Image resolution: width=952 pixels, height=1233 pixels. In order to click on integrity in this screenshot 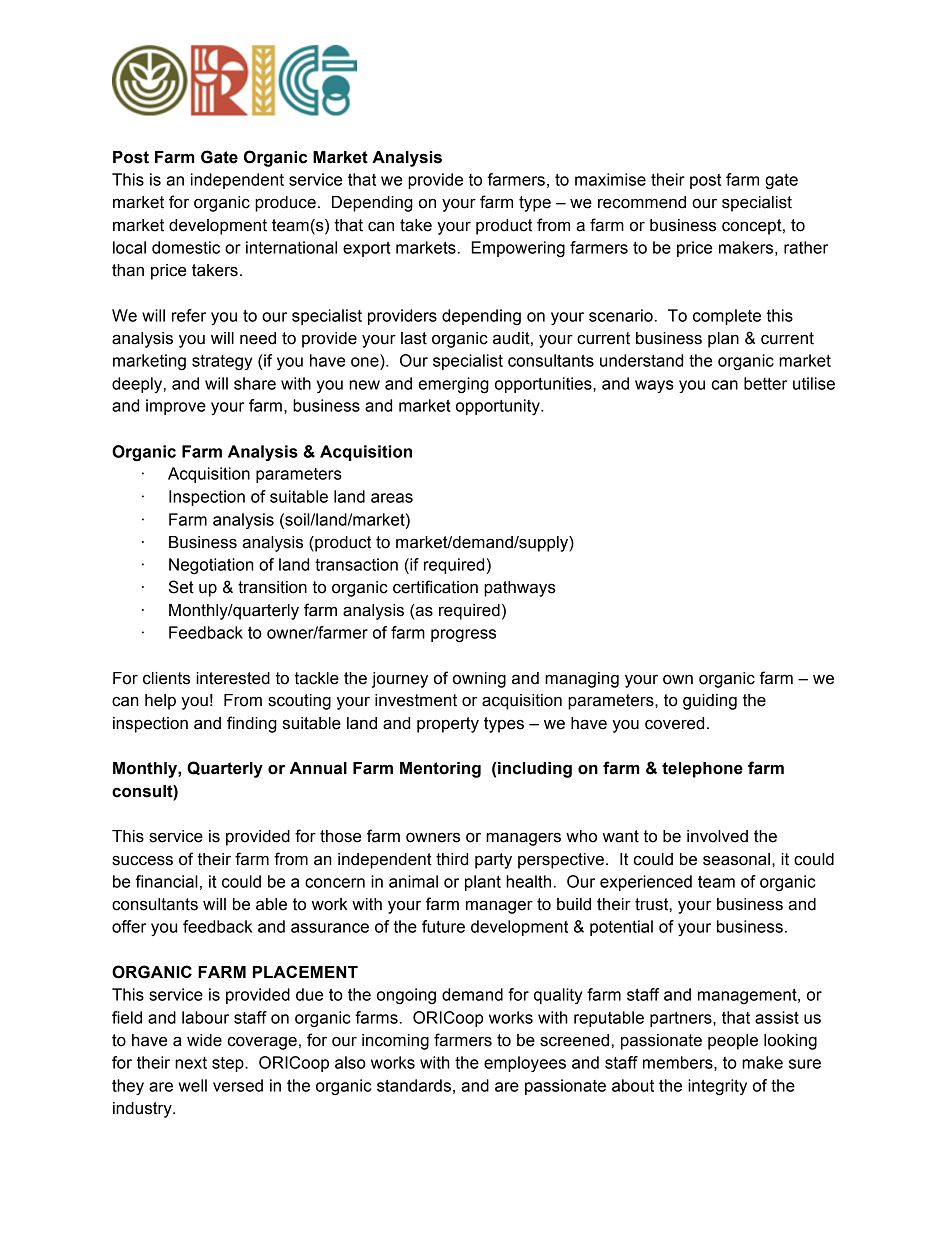, I will do `click(717, 1087)`.
